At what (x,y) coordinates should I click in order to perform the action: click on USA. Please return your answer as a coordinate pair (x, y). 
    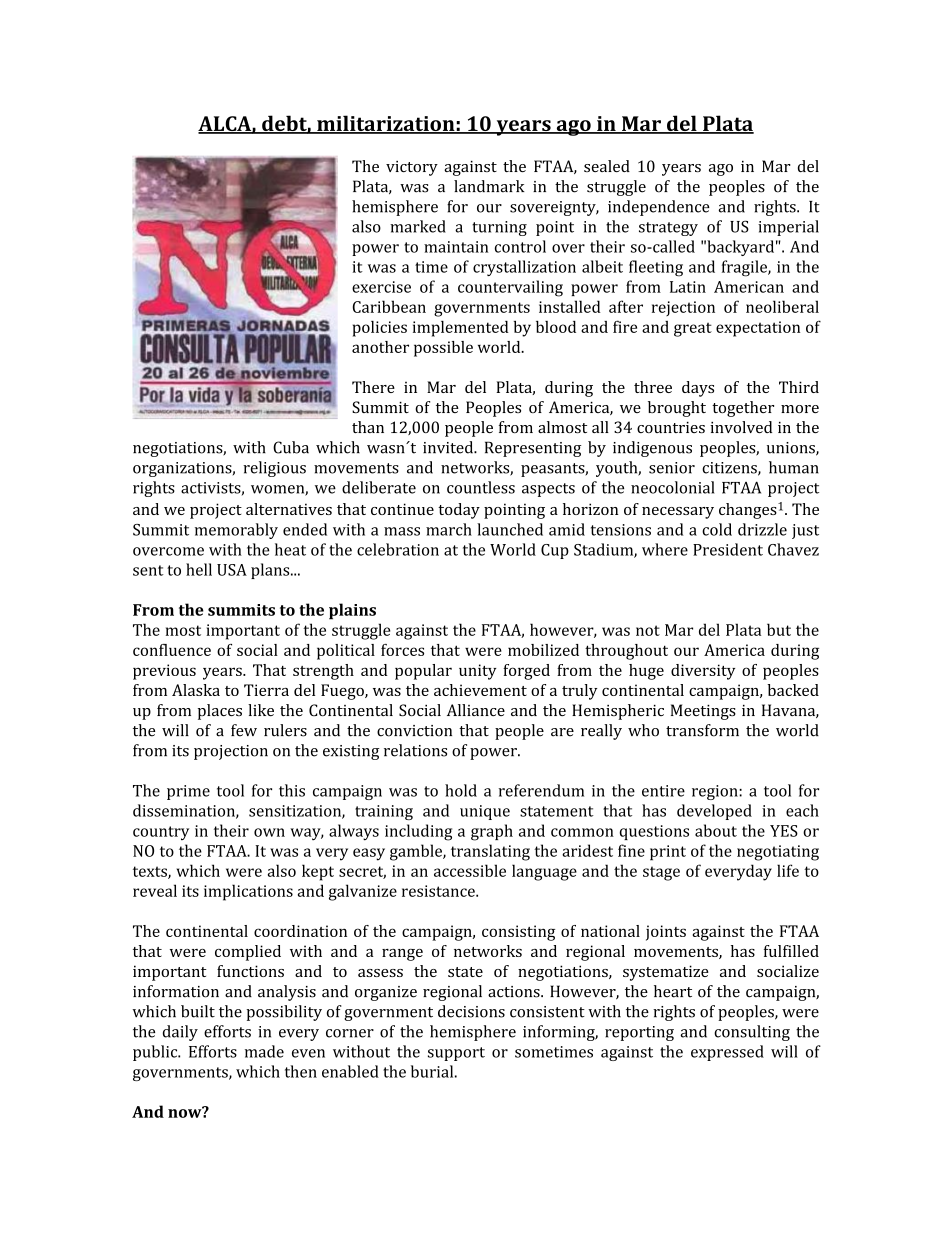
    Looking at the image, I should click on (232, 570).
